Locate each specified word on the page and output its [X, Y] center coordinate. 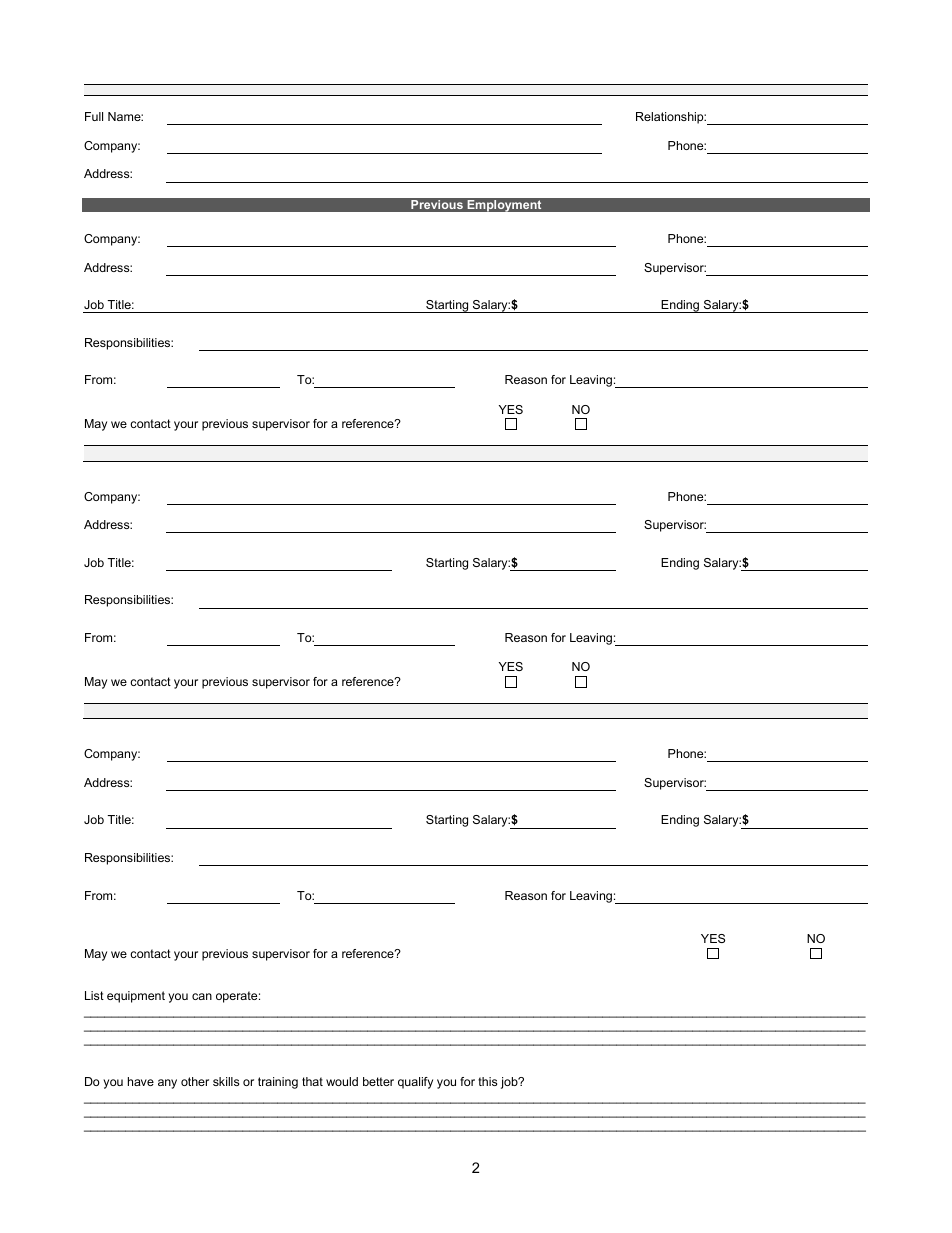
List [94, 995]
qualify [415, 1083]
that [312, 1081]
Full [94, 116]
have [141, 1081]
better [378, 1081]
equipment [136, 997]
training [278, 1083]
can [202, 996]
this [487, 1081]
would [342, 1081]
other [195, 1081]
